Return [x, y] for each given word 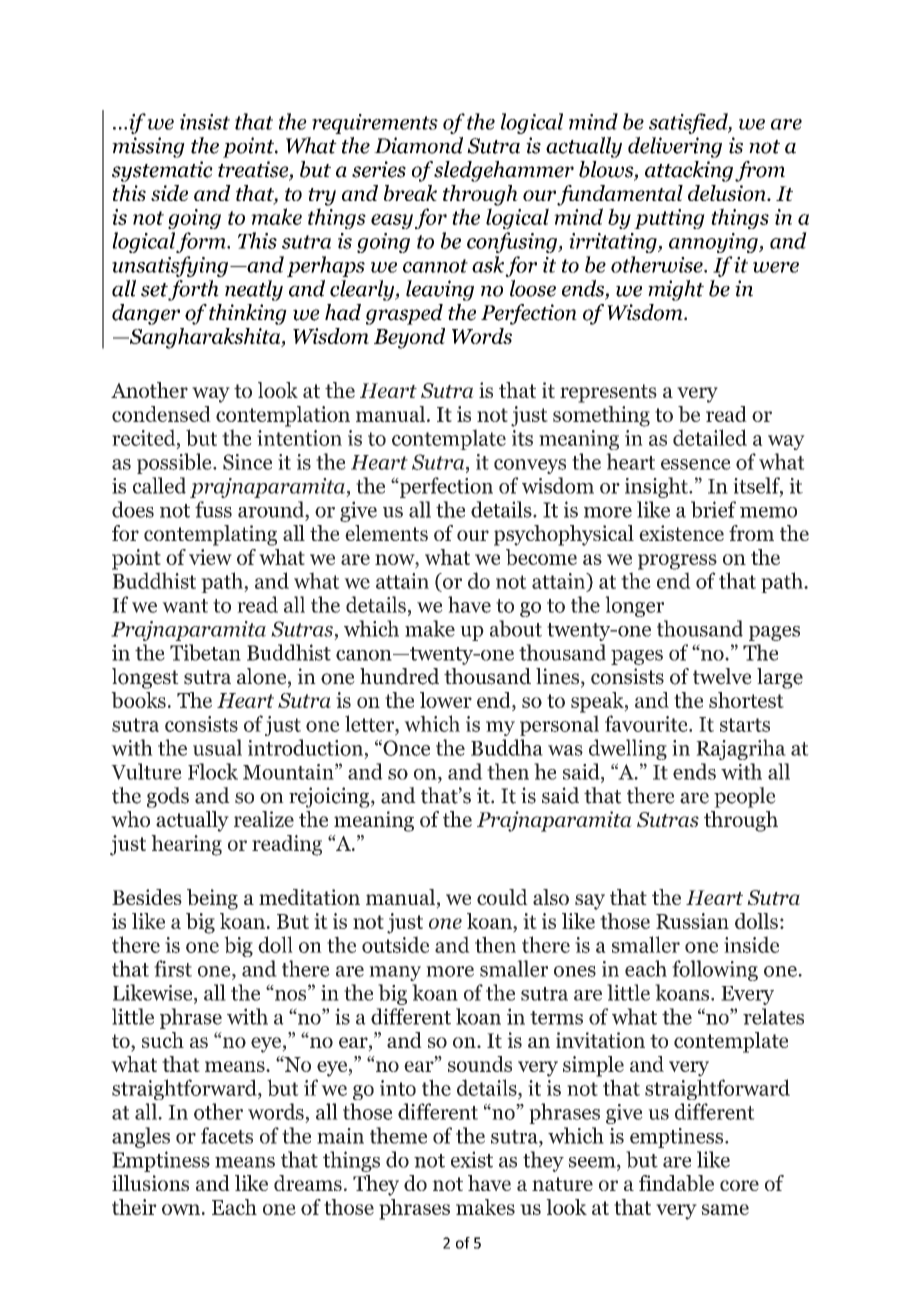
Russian [692, 921]
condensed [161, 414]
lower [446, 700]
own [181, 1209]
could [502, 897]
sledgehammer [504, 171]
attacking [689, 171]
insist [205, 122]
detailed [710, 437]
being [212, 899]
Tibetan [205, 652]
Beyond [409, 338]
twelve [722, 676]
